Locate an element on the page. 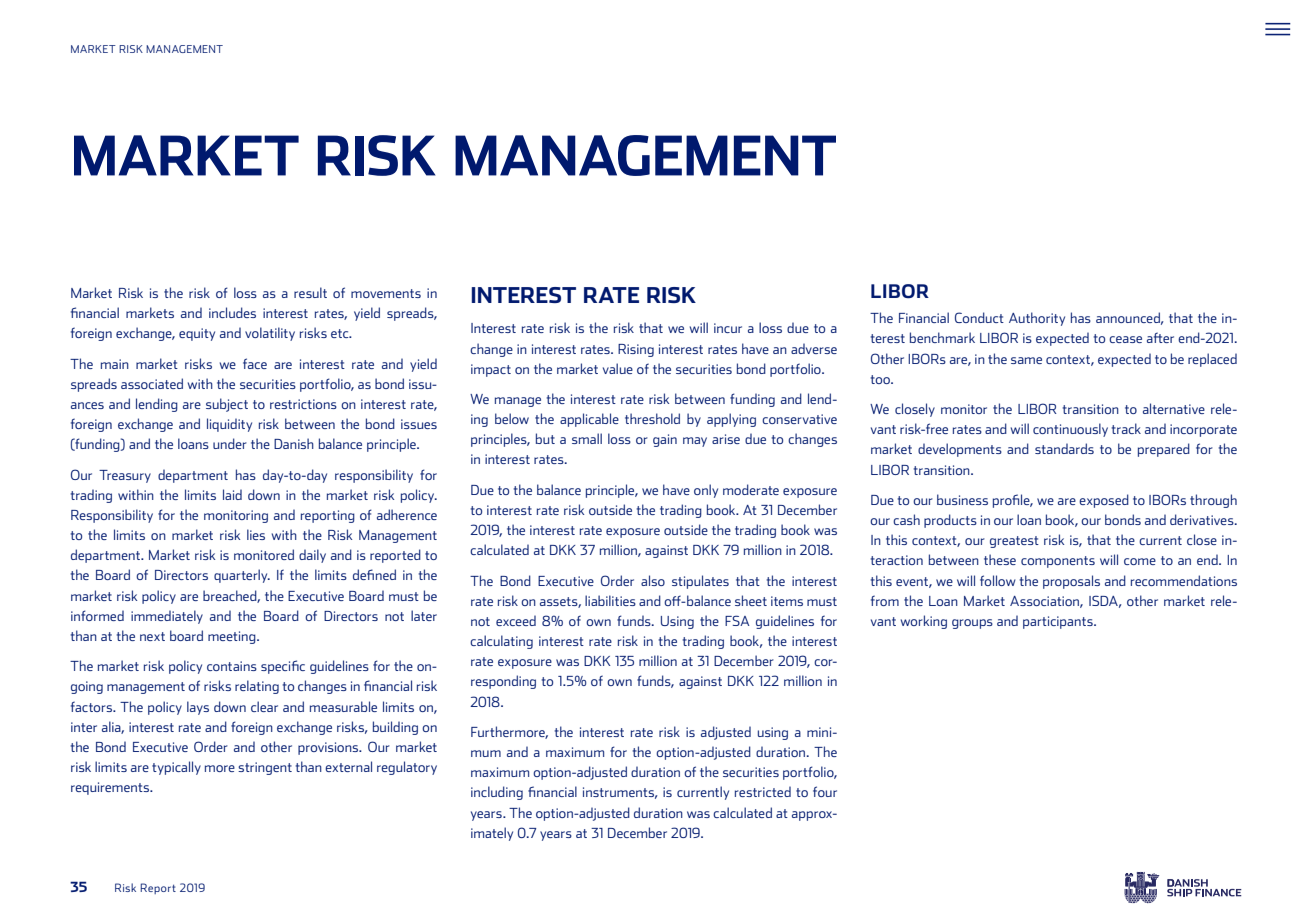 Image resolution: width=1308 pixels, height=924 pixels. also is located at coordinates (653, 580).
